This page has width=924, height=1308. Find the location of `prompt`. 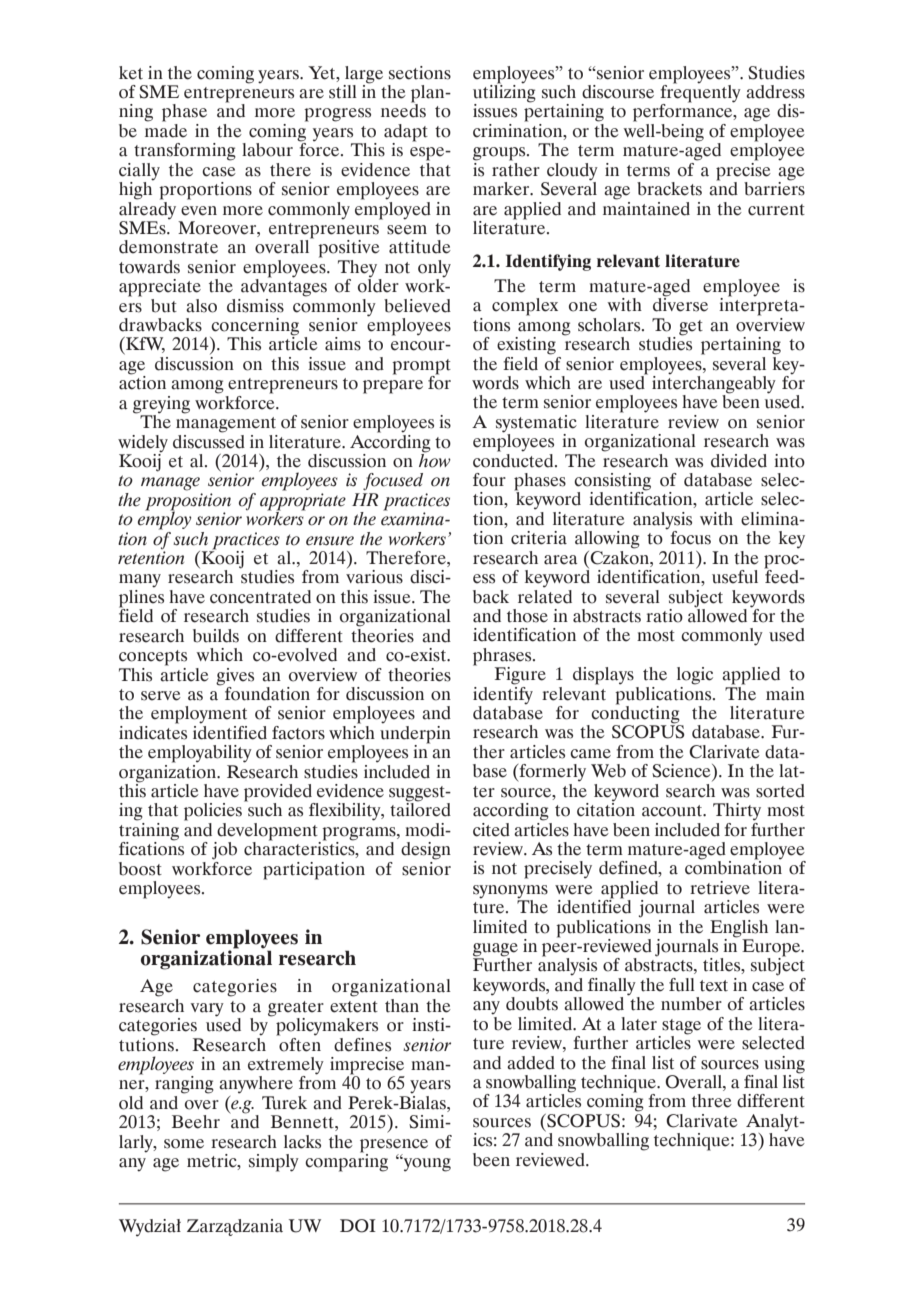

prompt is located at coordinates (421, 368).
